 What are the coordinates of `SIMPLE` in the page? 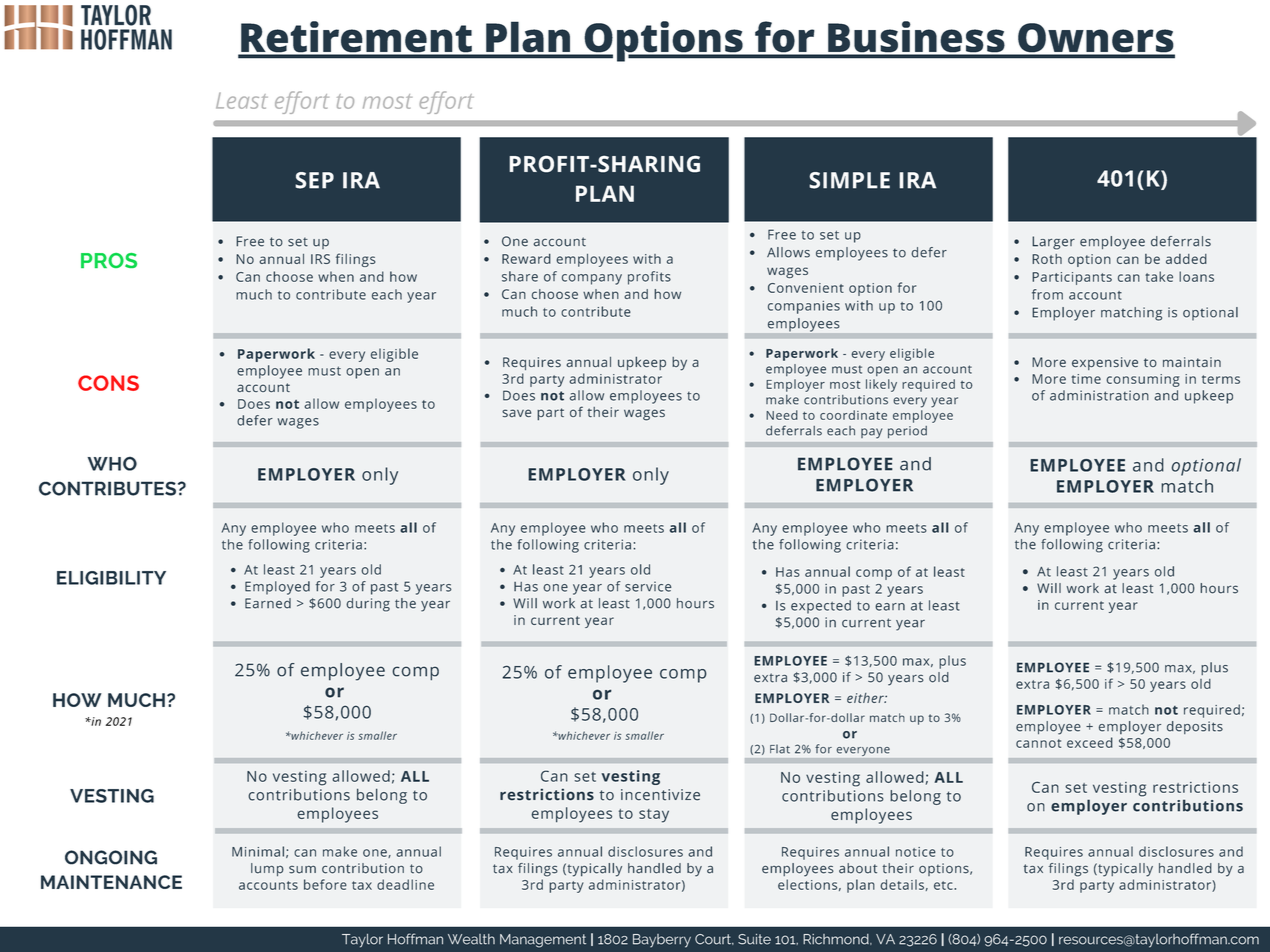 It's located at (849, 180).
